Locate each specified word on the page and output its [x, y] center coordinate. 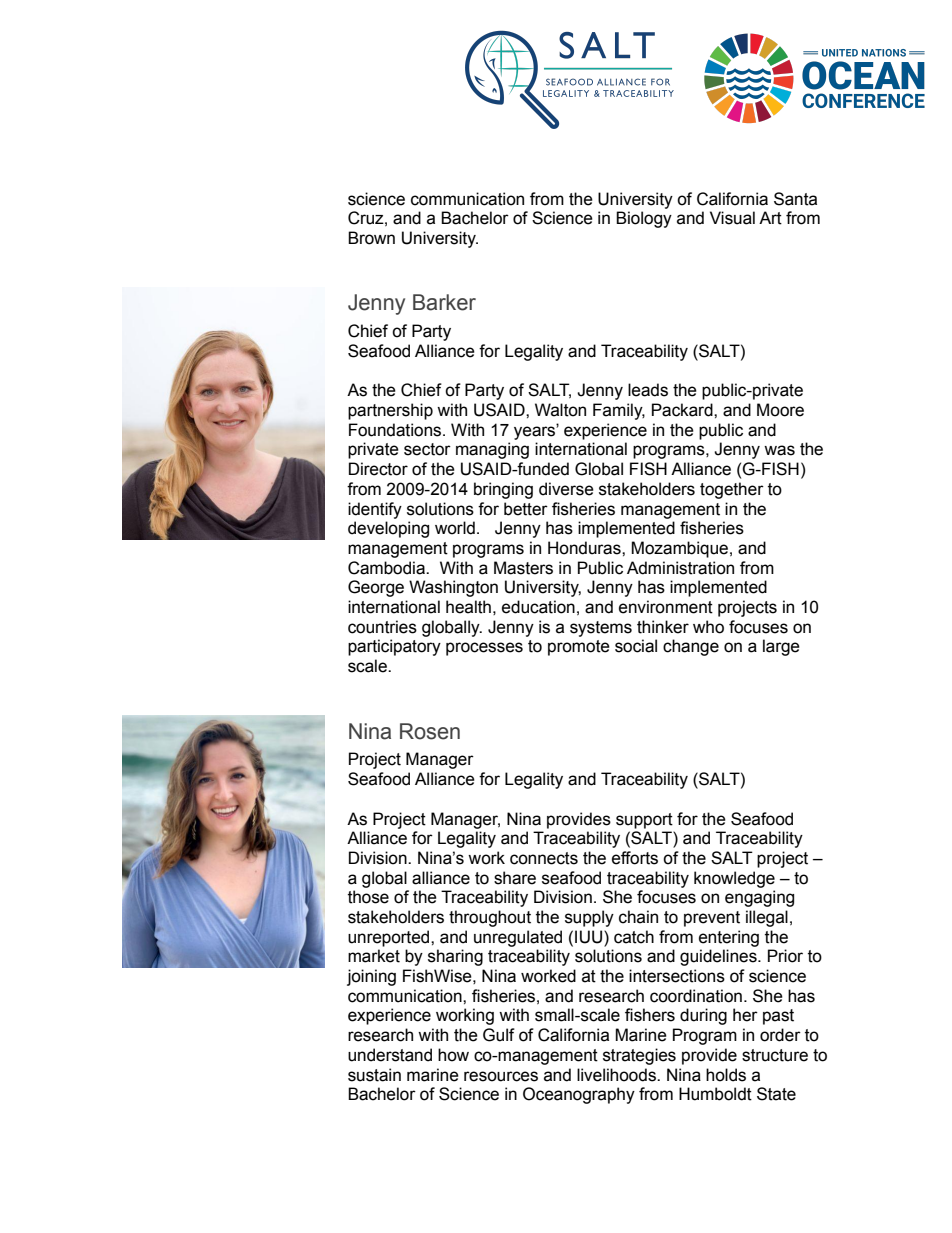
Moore [780, 410]
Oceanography [579, 1095]
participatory [394, 647]
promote [579, 648]
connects [544, 858]
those [368, 897]
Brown [371, 238]
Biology [644, 219]
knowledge [734, 879]
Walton [560, 410]
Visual [732, 218]
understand [390, 1055]
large [781, 647]
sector [427, 449]
